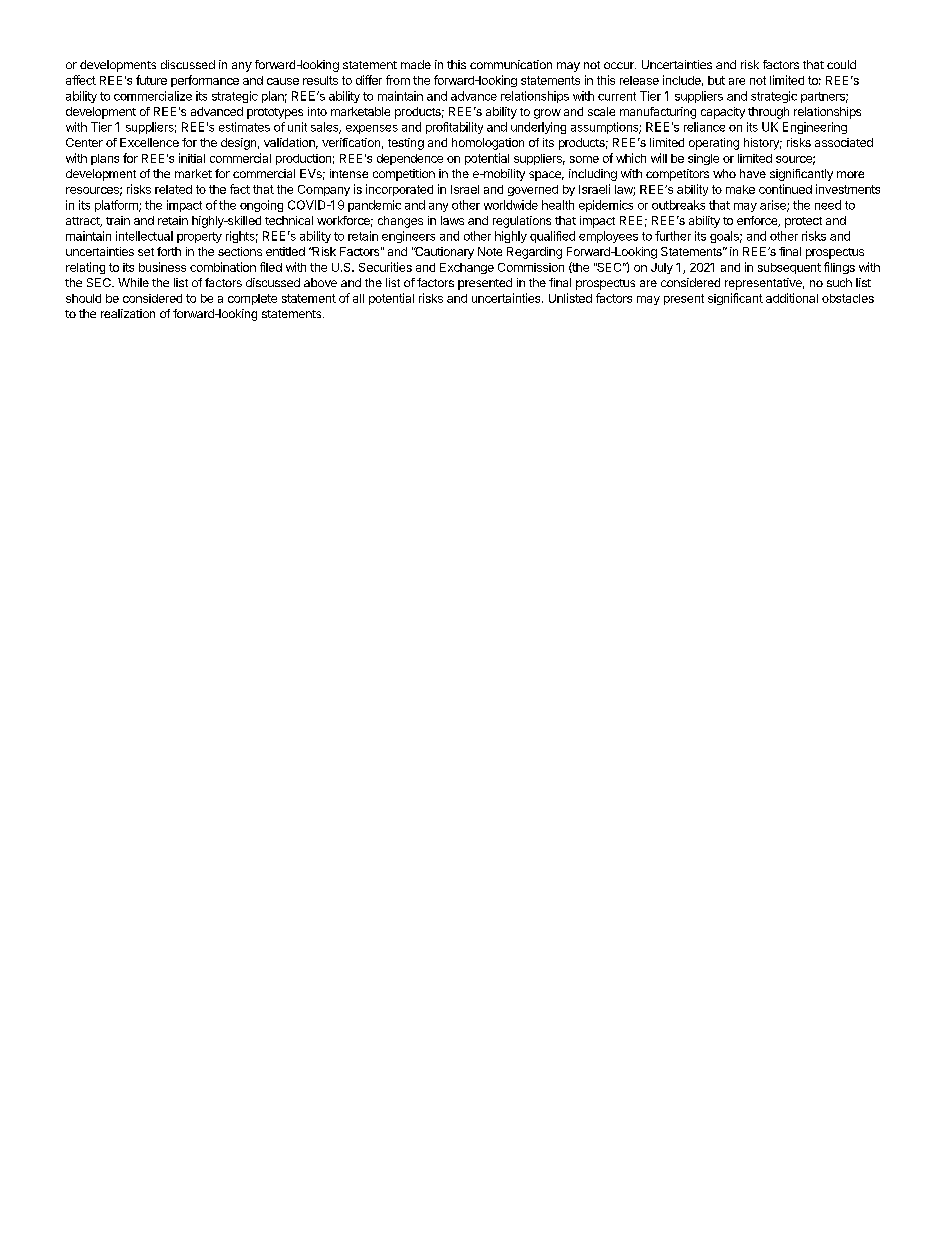 The height and width of the screenshot is (1233, 952). Describe the element at coordinates (128, 313) in the screenshot. I see `realization` at that location.
